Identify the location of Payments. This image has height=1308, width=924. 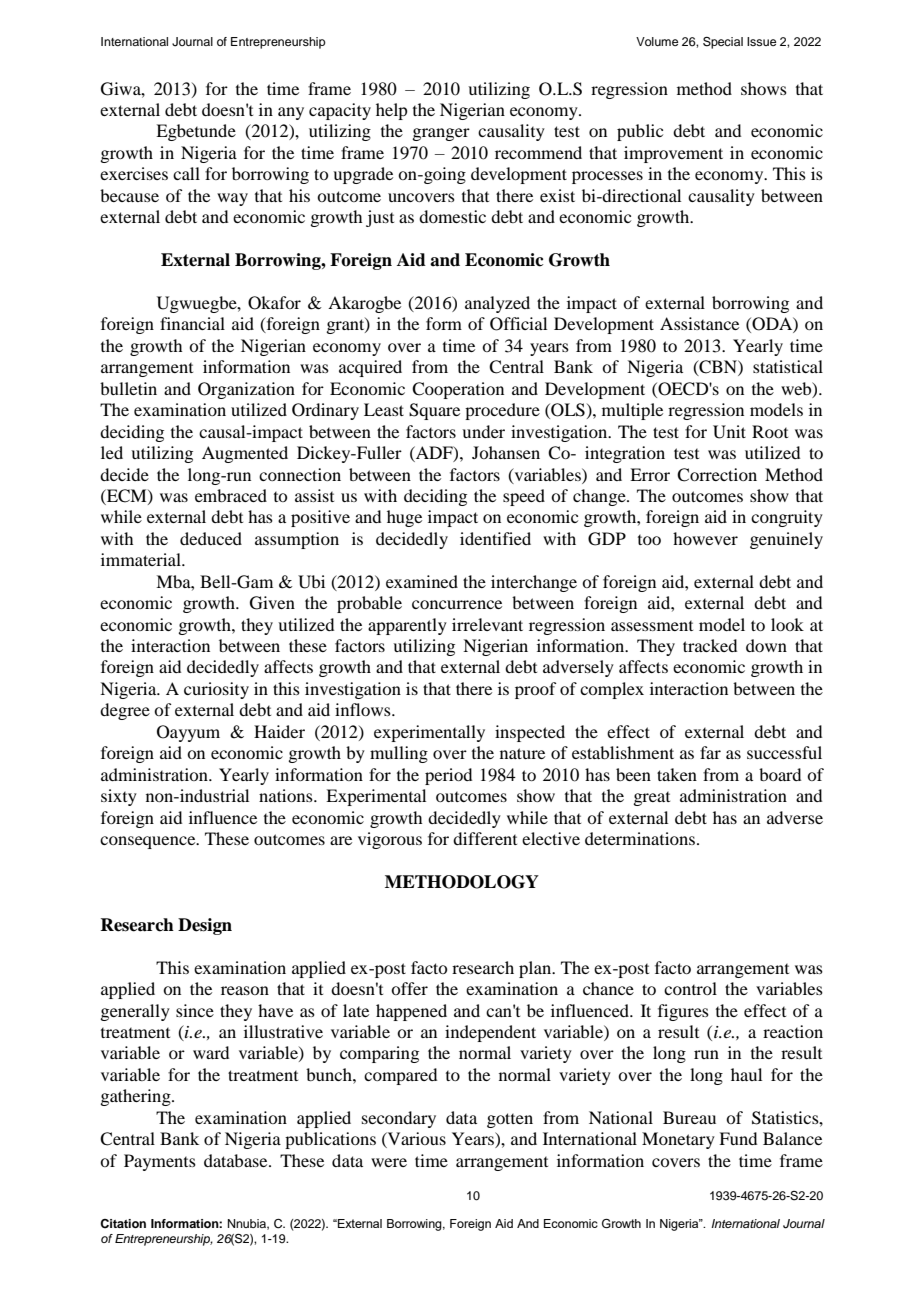
(160, 1162).
